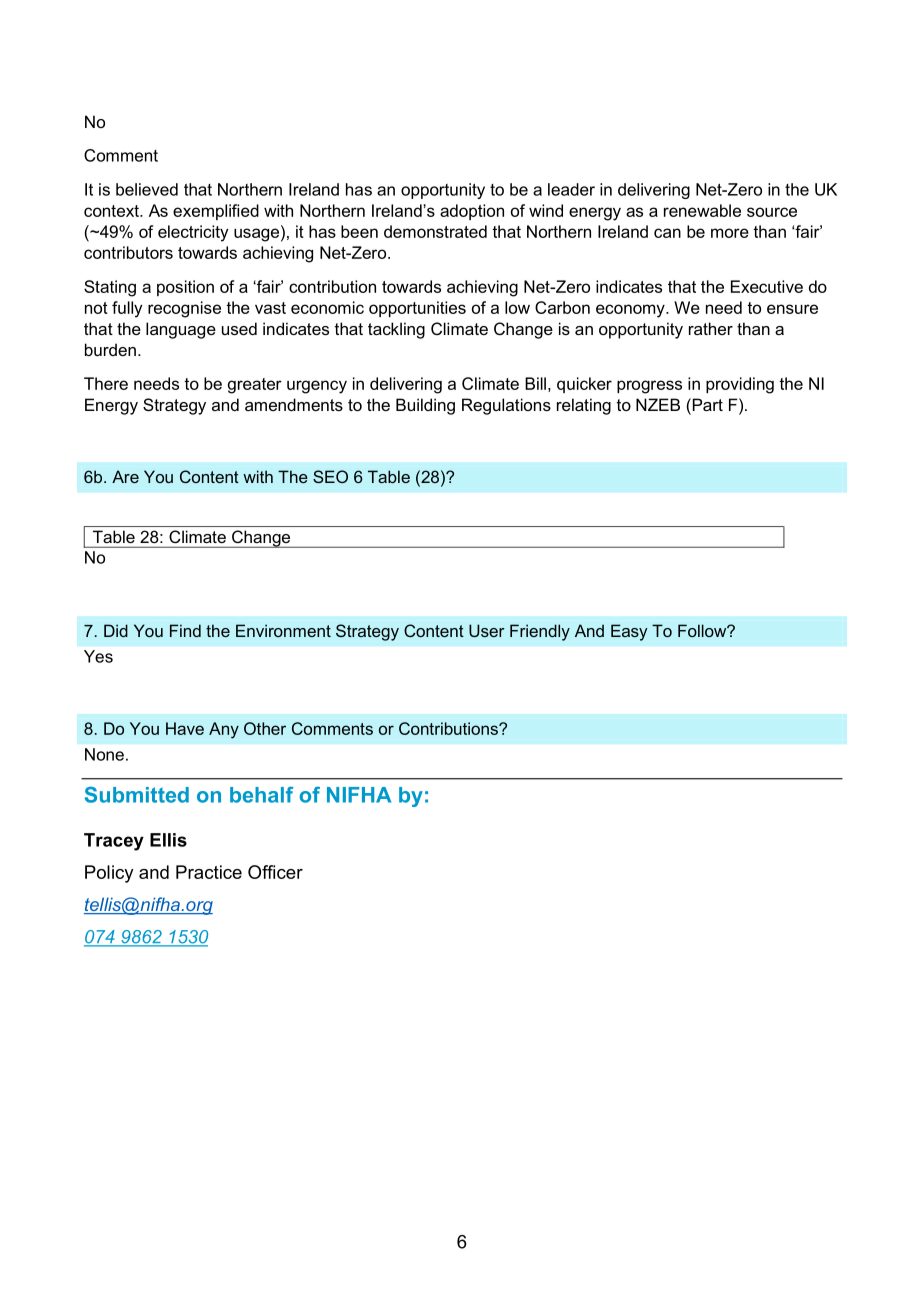 Image resolution: width=924 pixels, height=1308 pixels. Describe the element at coordinates (209, 872) in the document. I see `Practice` at that location.
